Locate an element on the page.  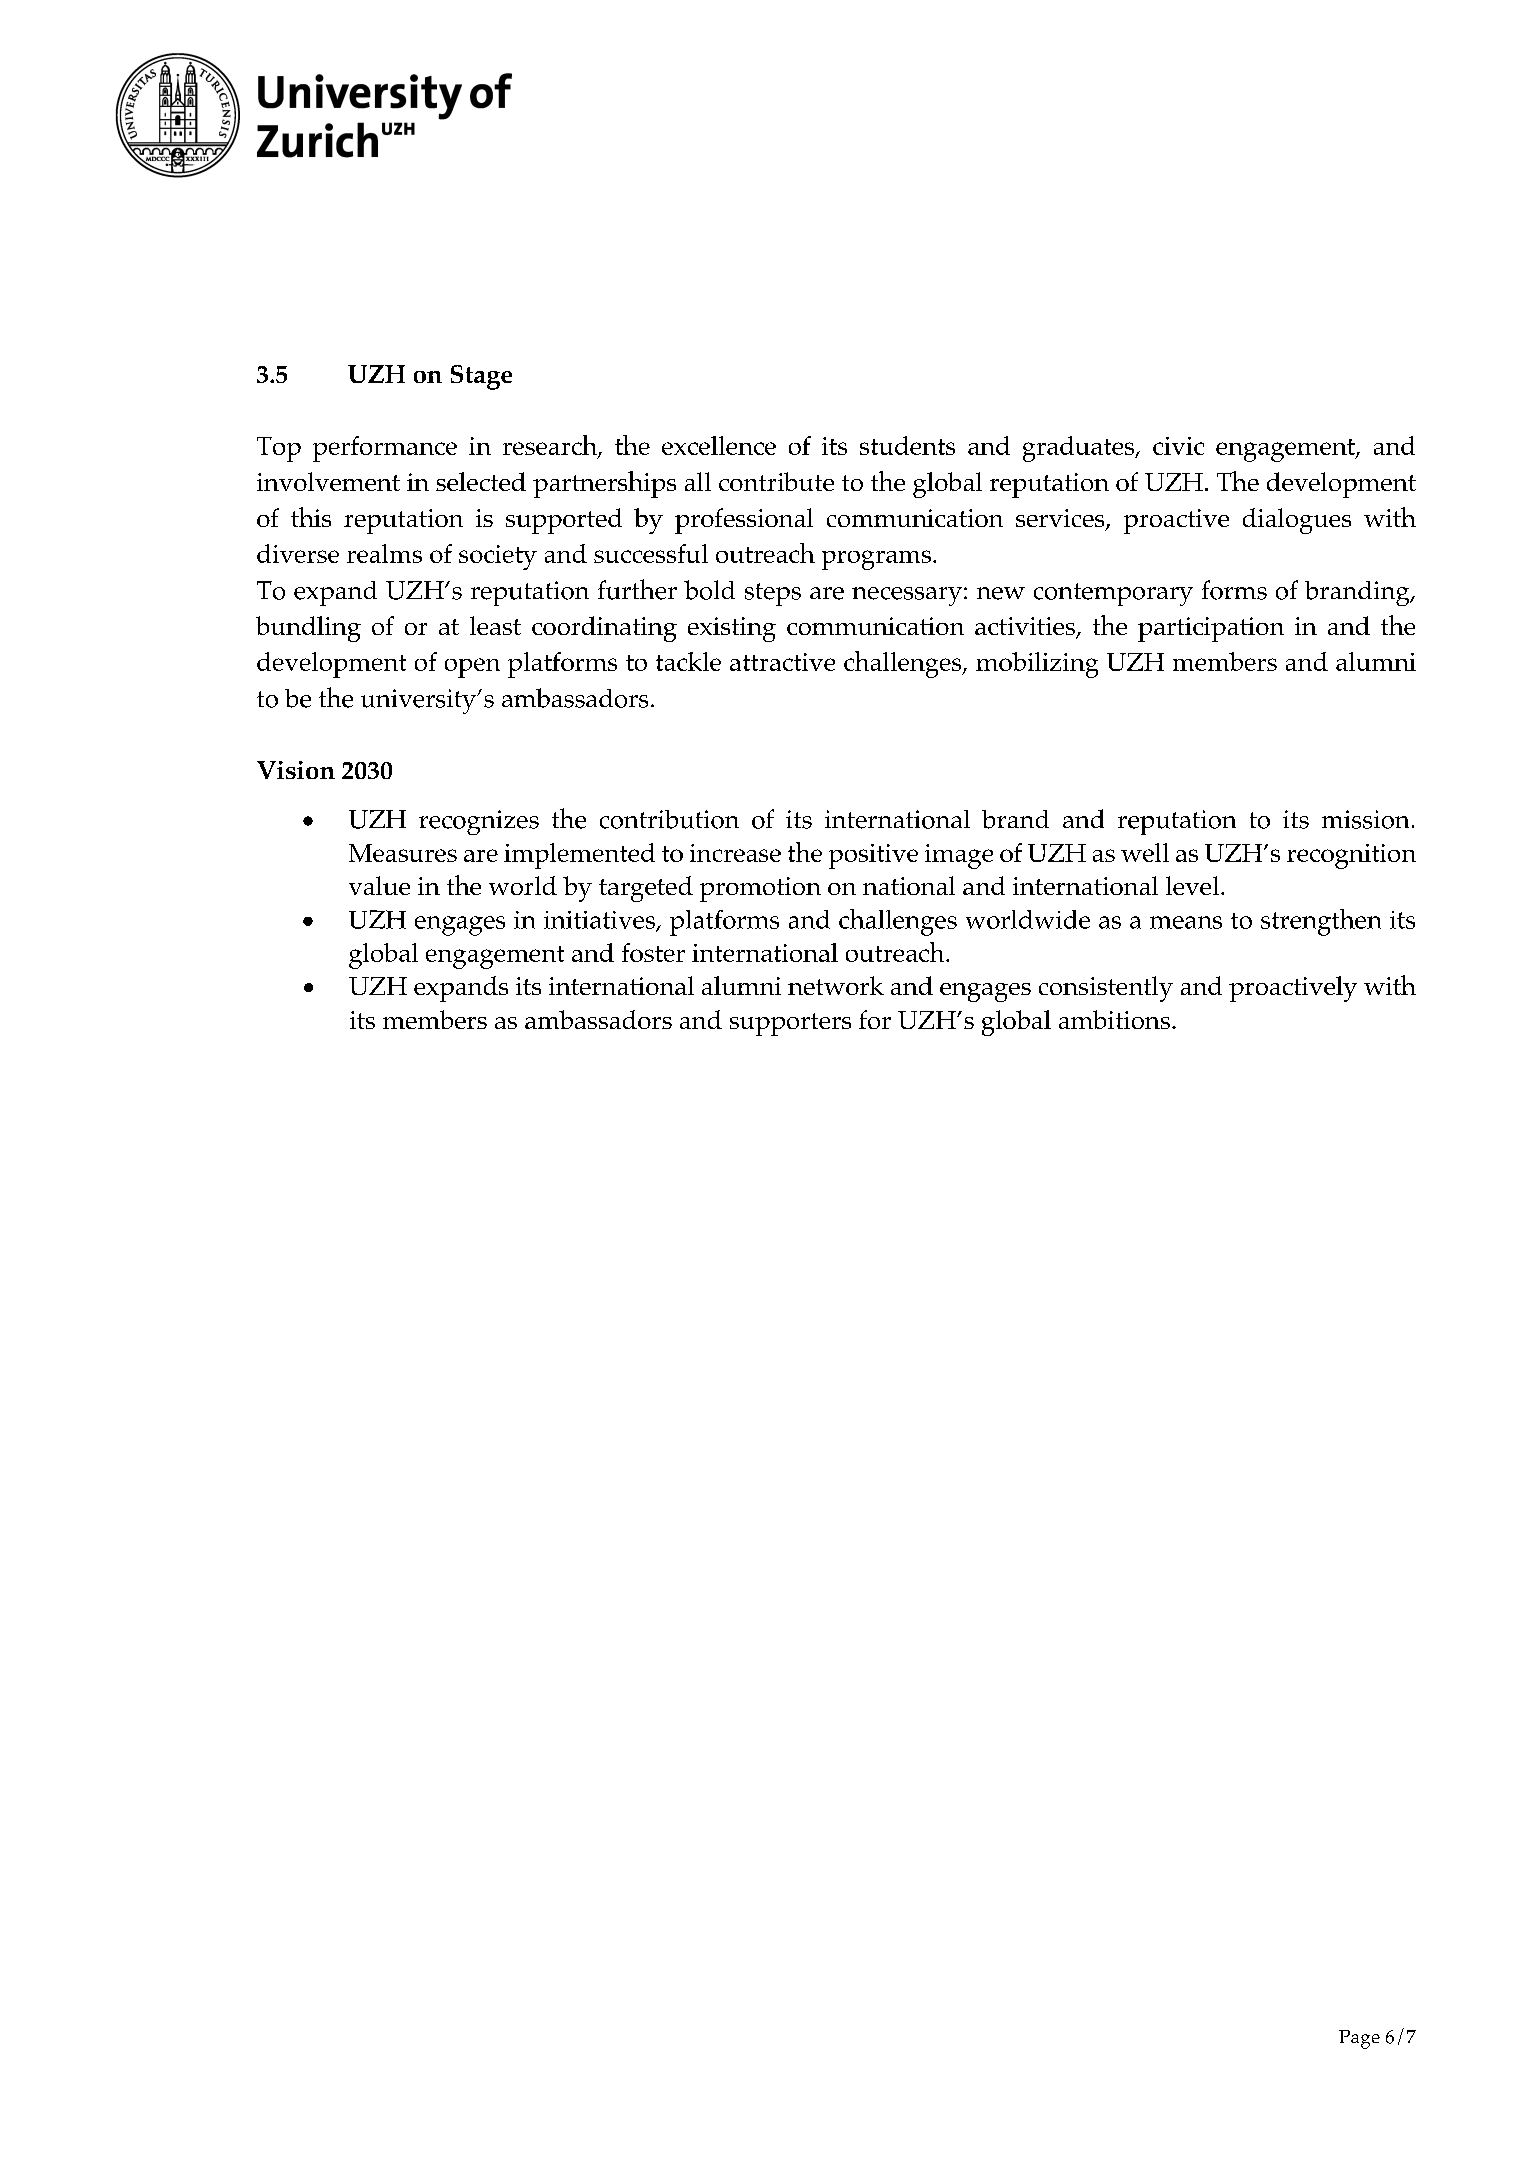
ambitions is located at coordinates (1114, 1019).
